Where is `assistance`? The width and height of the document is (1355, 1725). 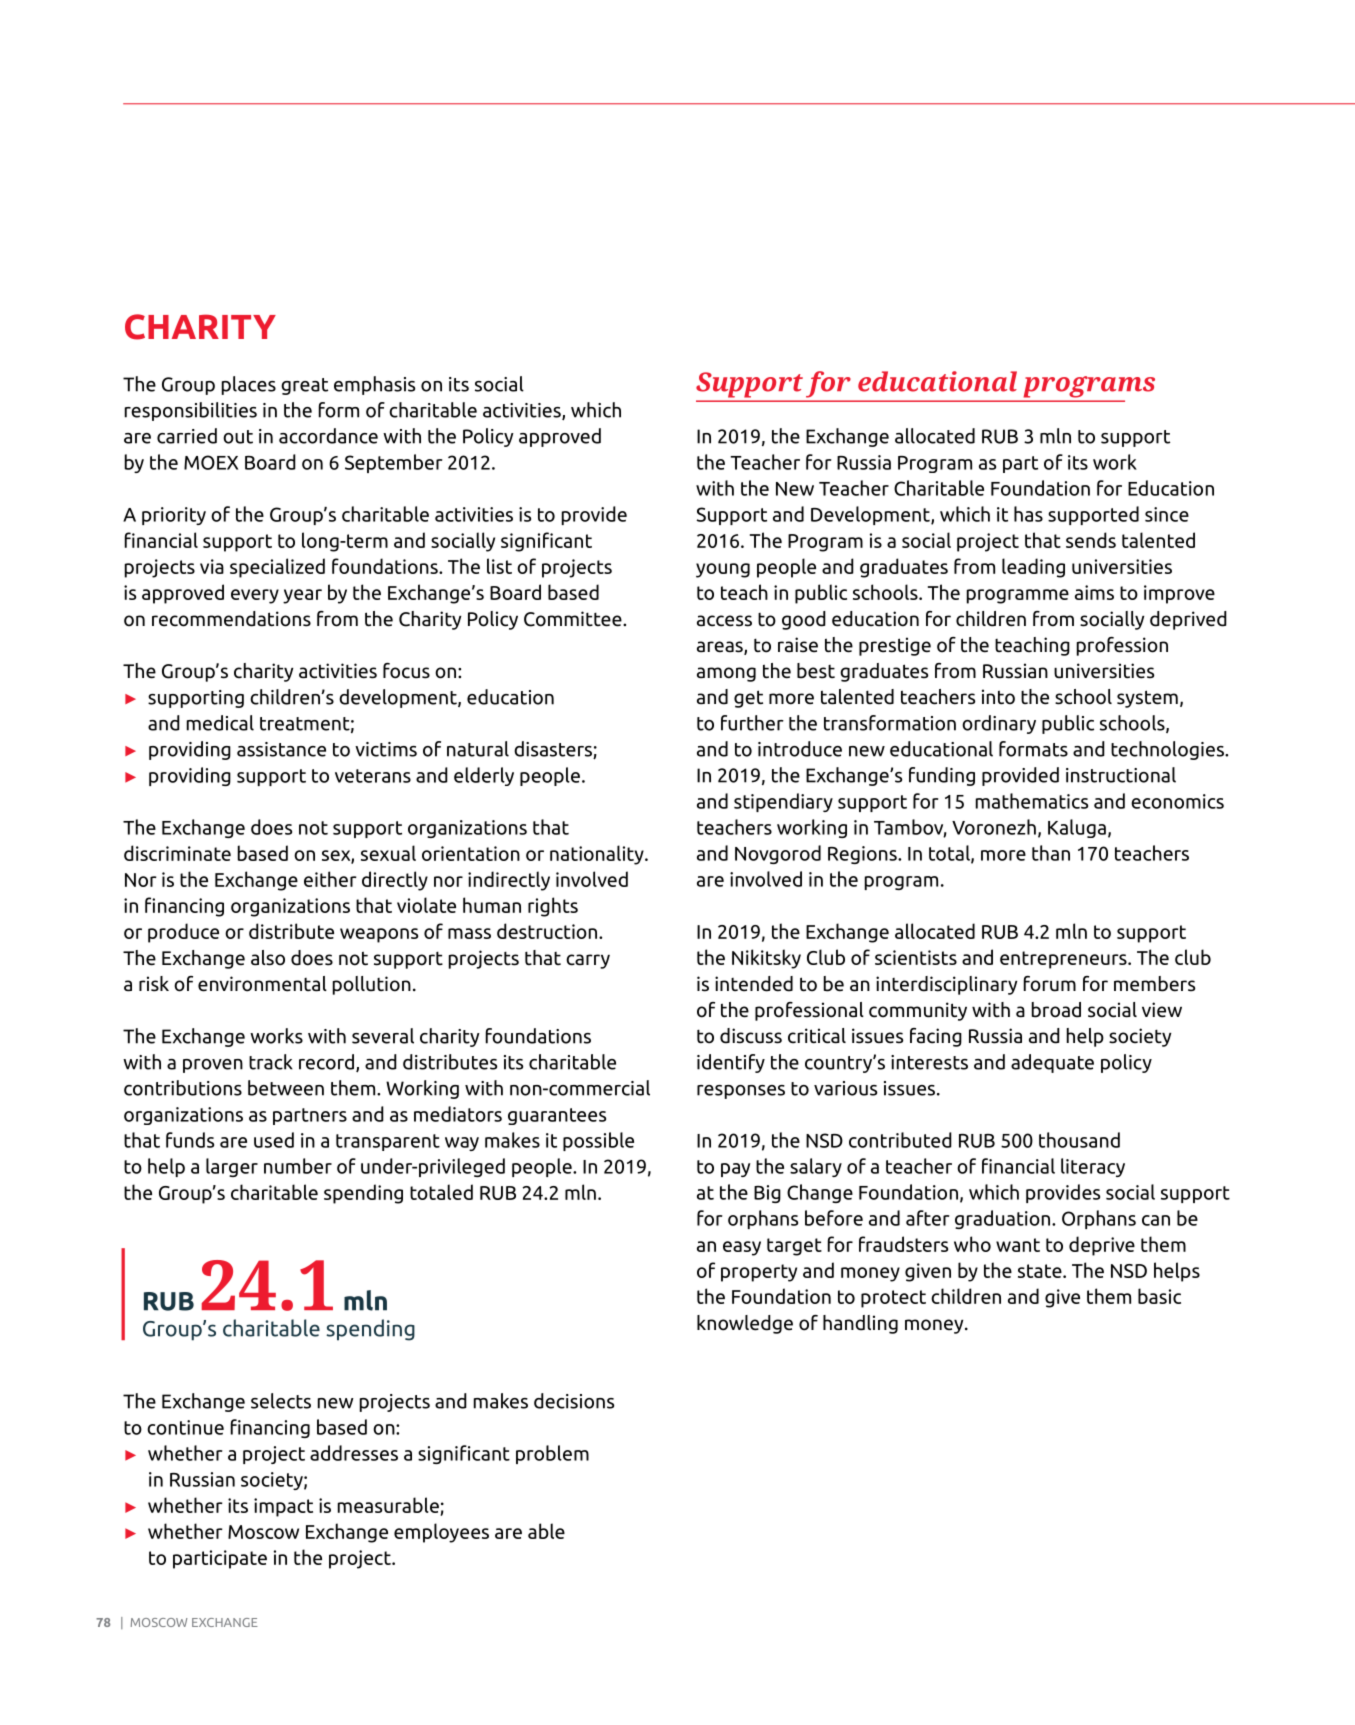
assistance is located at coordinates (281, 749).
